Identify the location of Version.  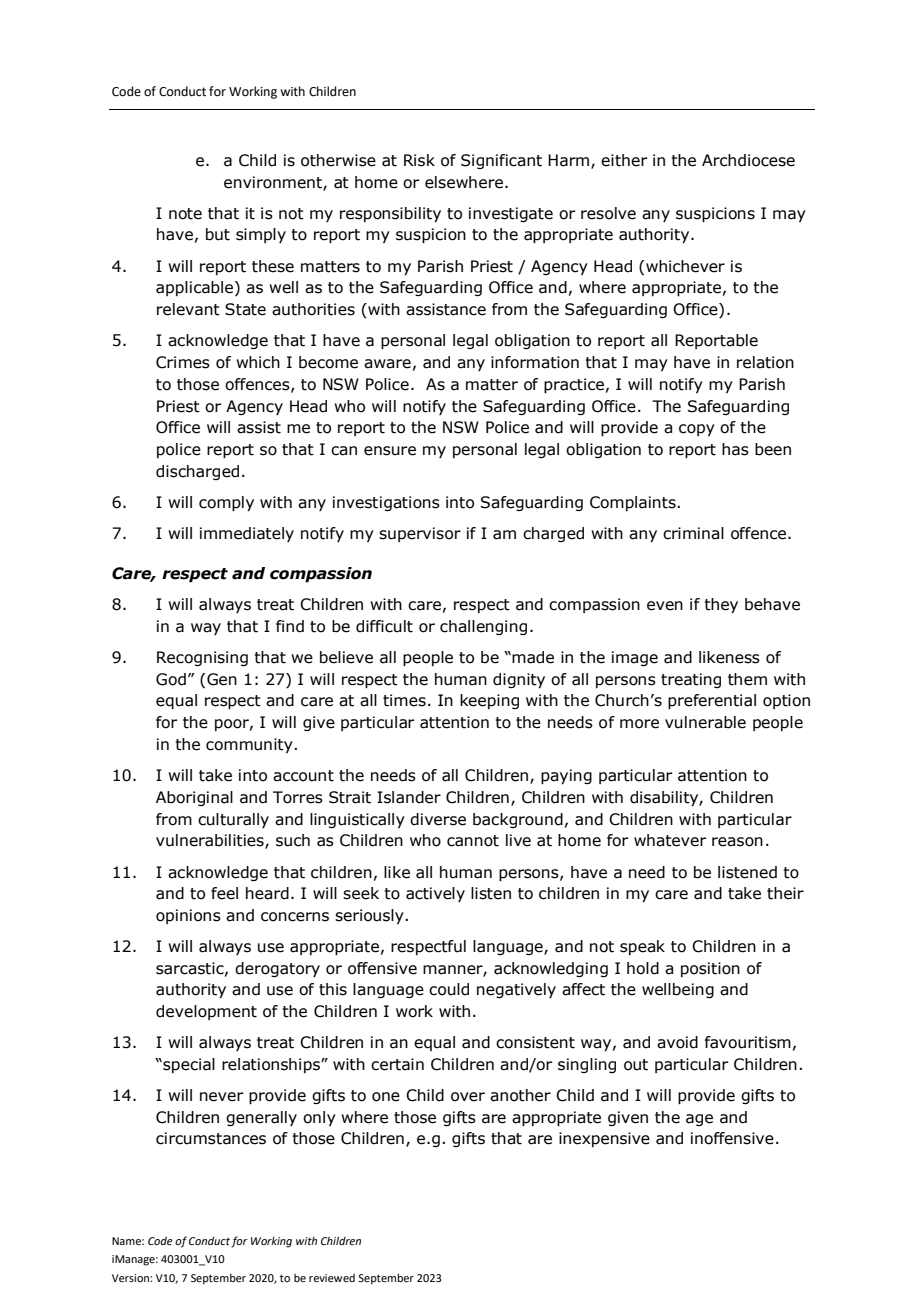
(131, 1278).
